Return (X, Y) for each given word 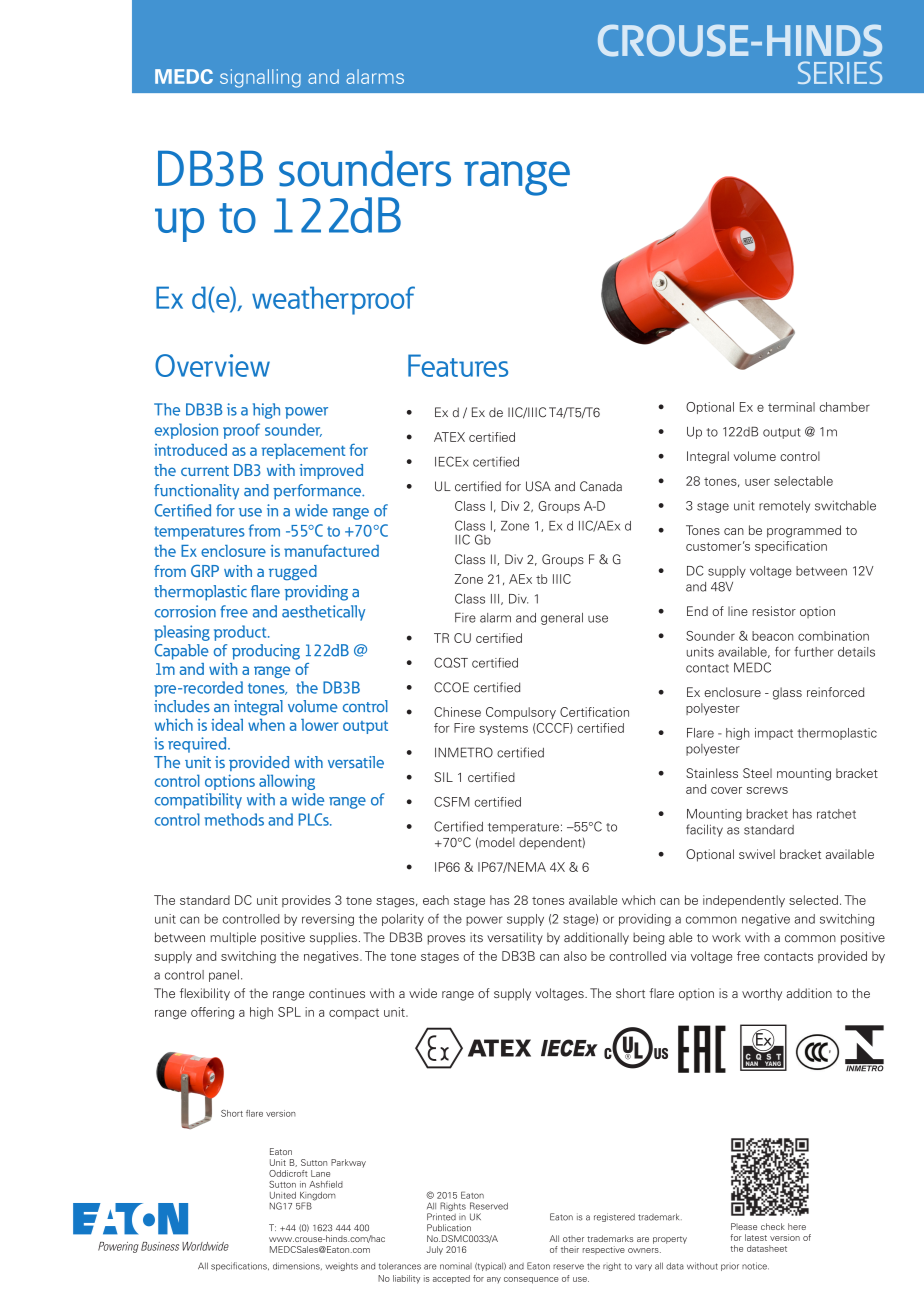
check (773, 1226)
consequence (531, 1280)
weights (341, 1266)
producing (266, 652)
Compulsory (521, 713)
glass (787, 693)
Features (458, 365)
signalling (260, 78)
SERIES (840, 72)
